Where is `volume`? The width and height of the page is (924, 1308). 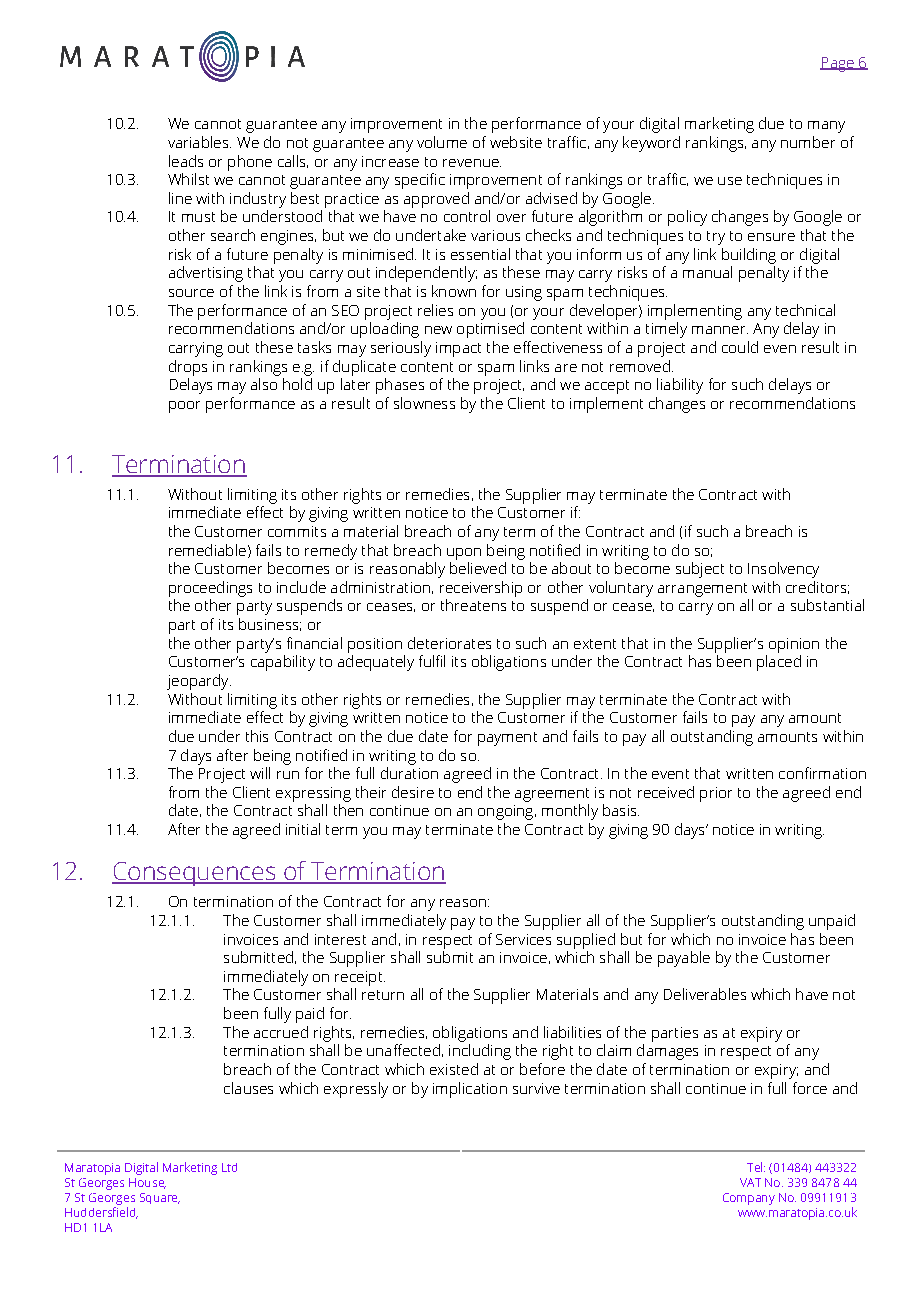 volume is located at coordinates (442, 142).
